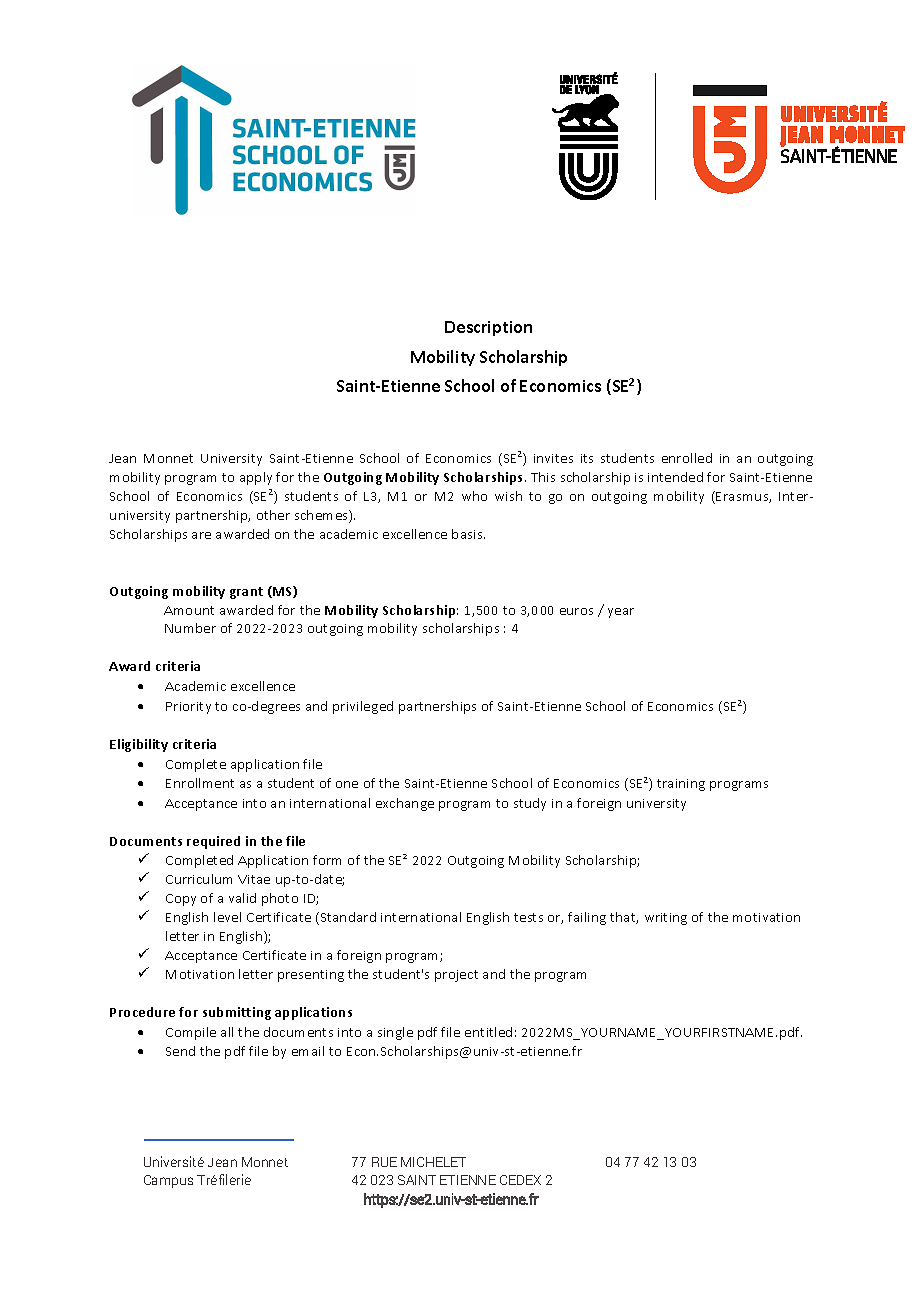 This screenshot has width=924, height=1308. I want to click on its, so click(587, 458).
